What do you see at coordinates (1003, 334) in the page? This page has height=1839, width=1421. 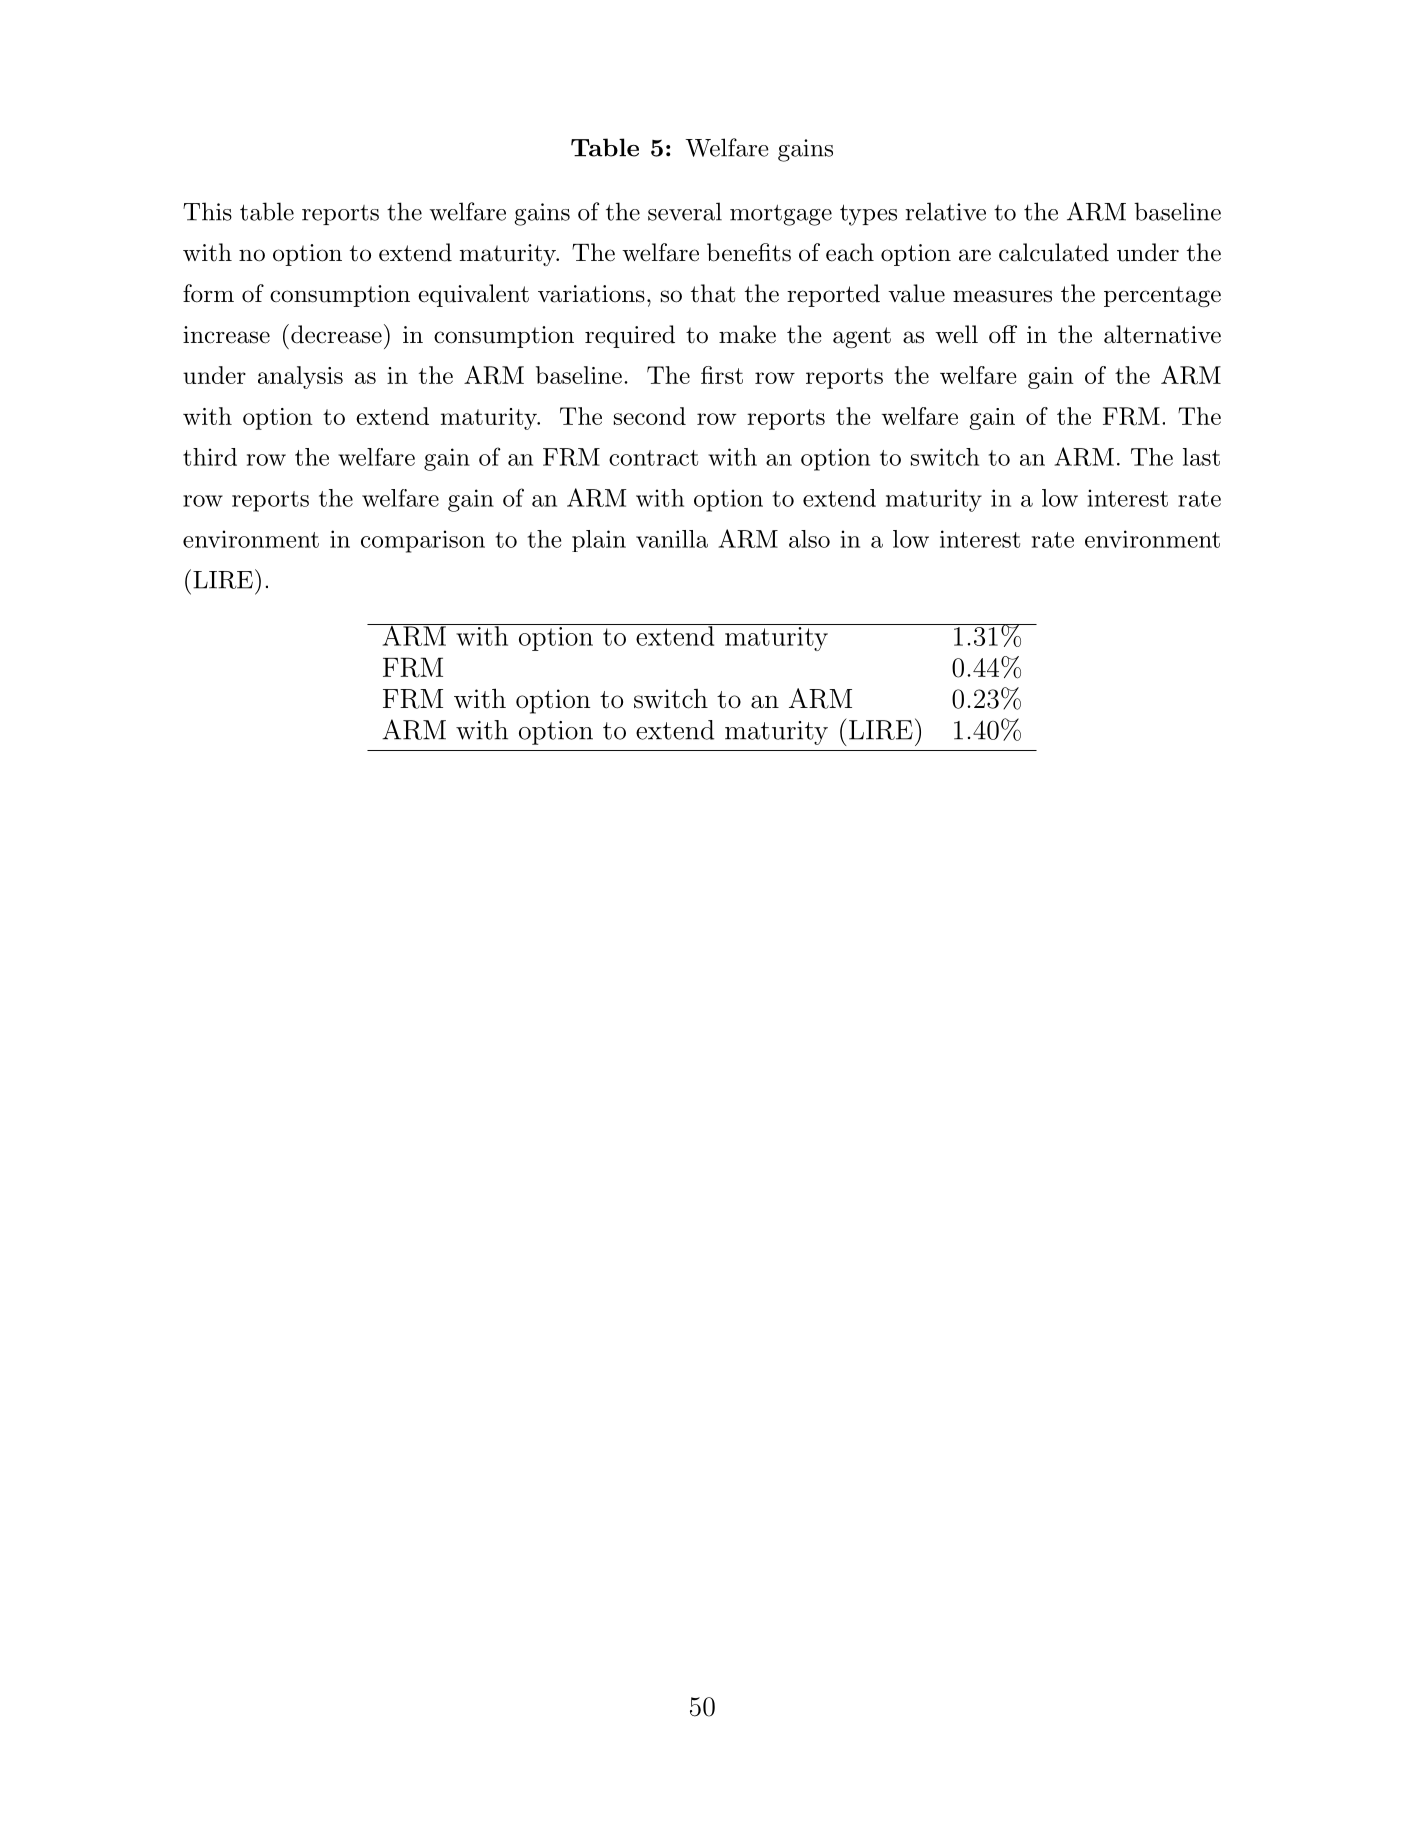 I see `off` at bounding box center [1003, 334].
